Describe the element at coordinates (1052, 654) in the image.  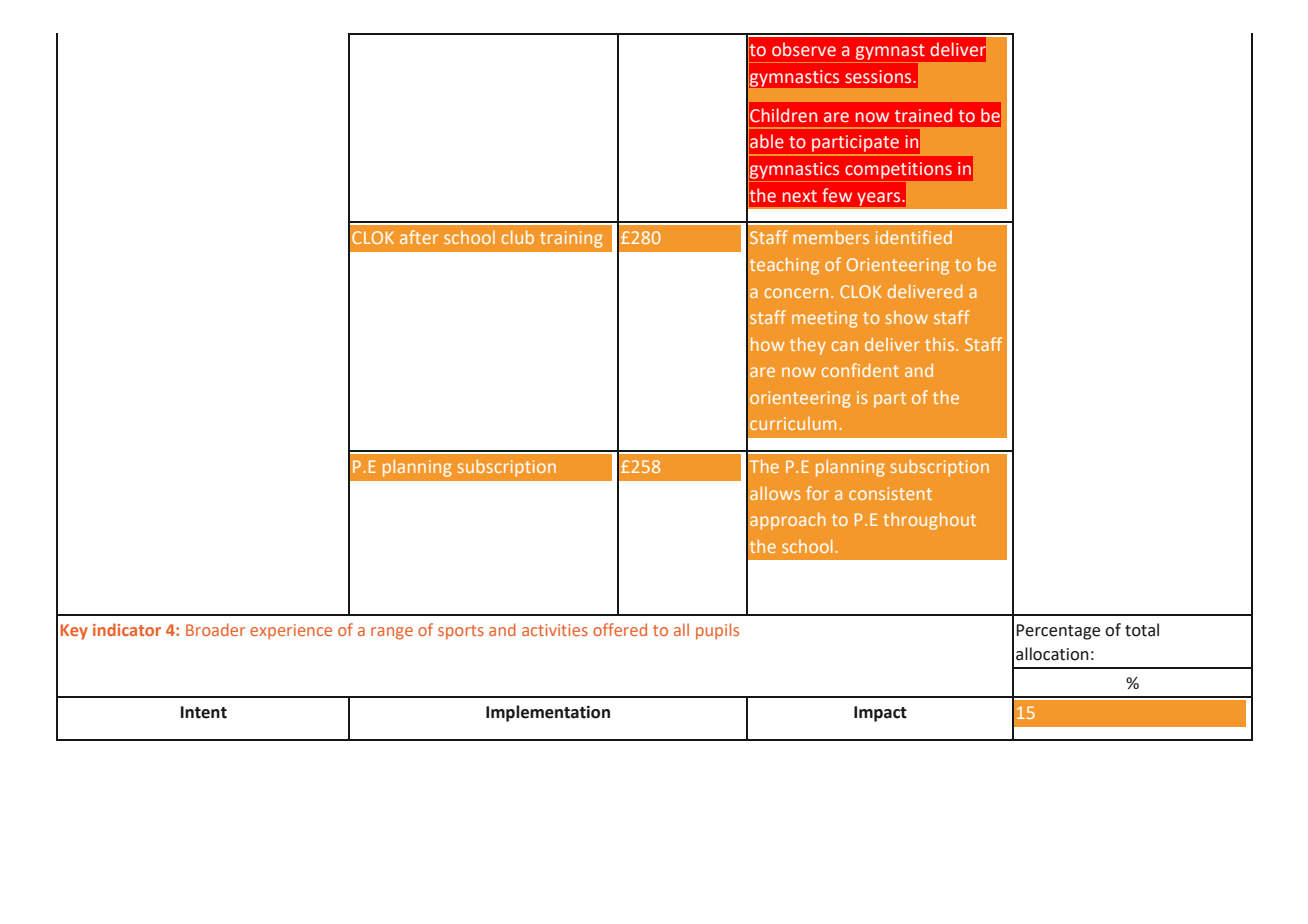
I see `allocation` at that location.
